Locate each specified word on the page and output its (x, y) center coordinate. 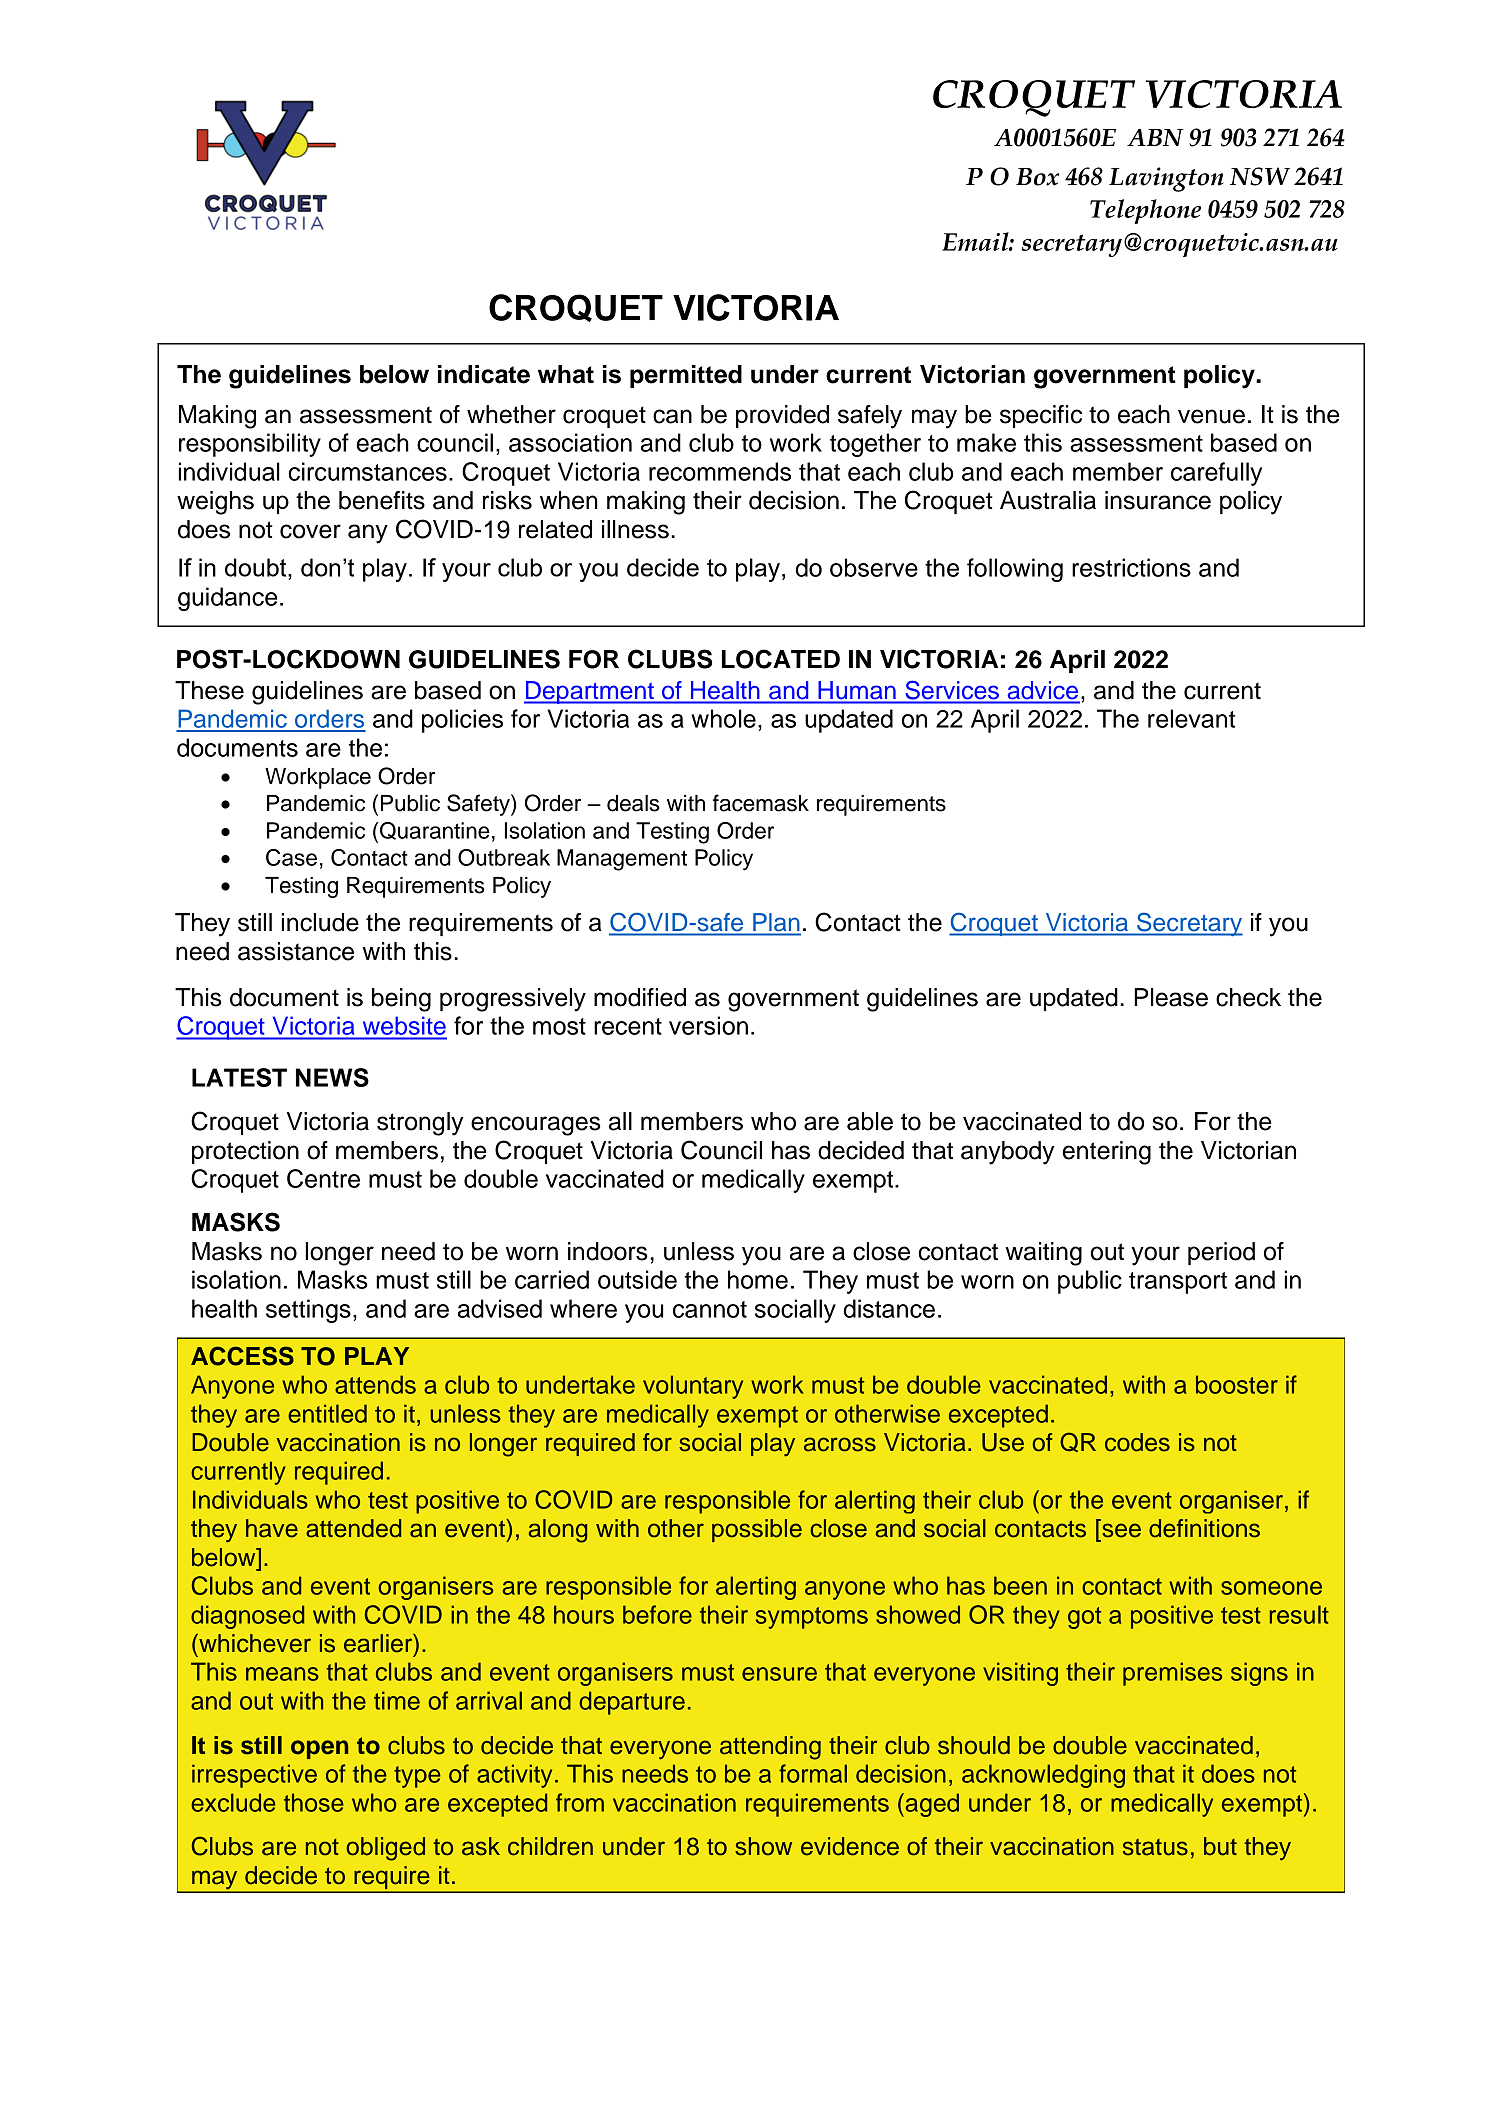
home (758, 1279)
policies (462, 721)
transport (1178, 1283)
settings (308, 1311)
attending (770, 1748)
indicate (484, 374)
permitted (686, 376)
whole (723, 718)
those (314, 1802)
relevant (1191, 718)
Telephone (1145, 211)
